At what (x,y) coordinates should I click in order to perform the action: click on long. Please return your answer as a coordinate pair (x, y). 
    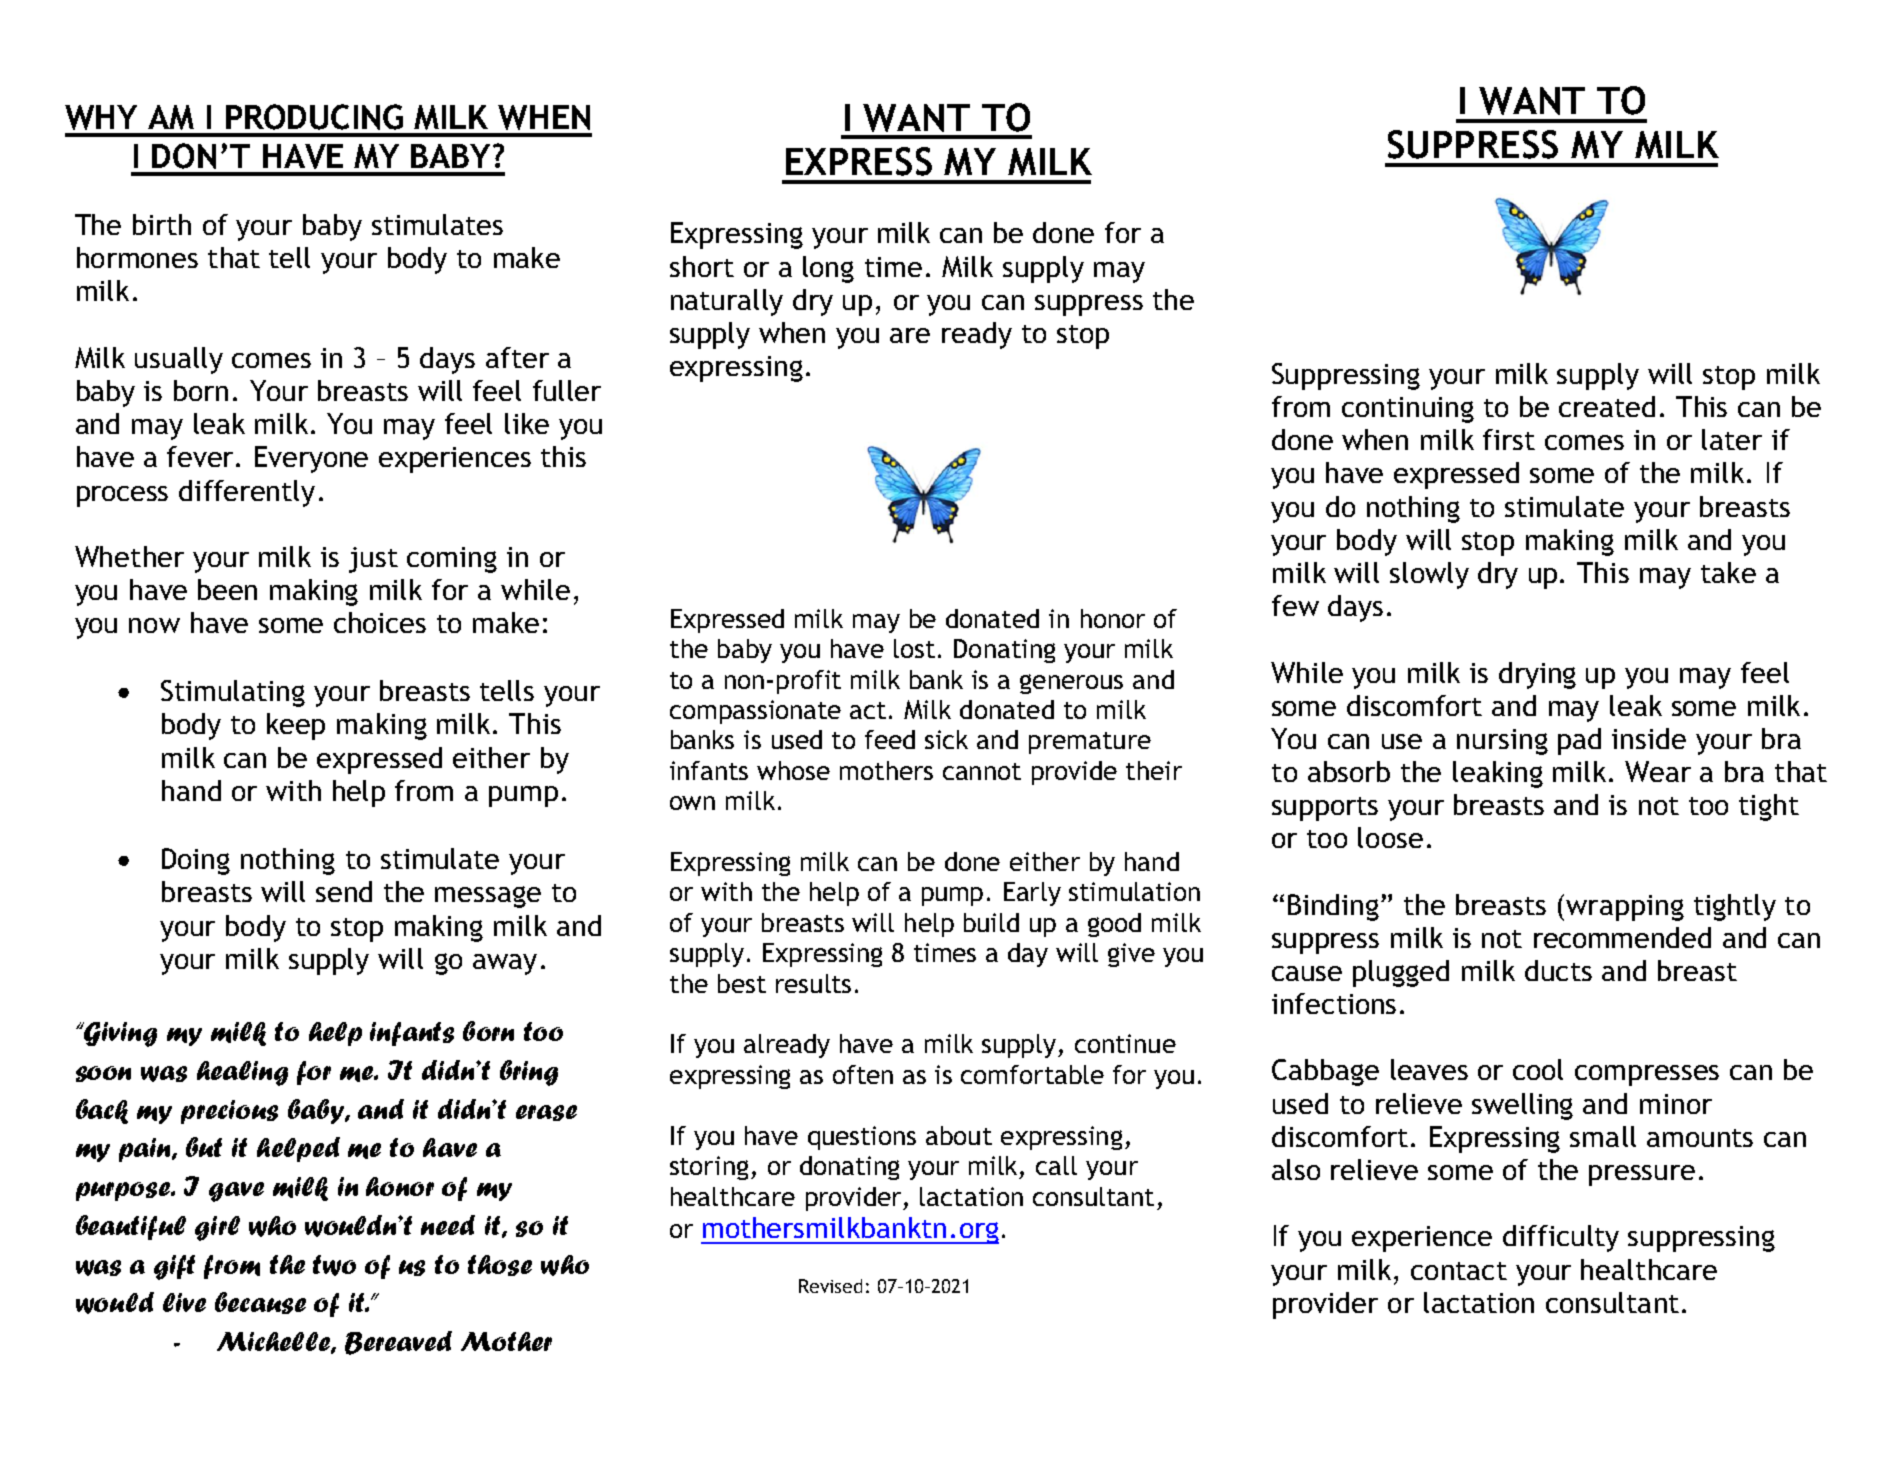
    Looking at the image, I should click on (828, 269).
